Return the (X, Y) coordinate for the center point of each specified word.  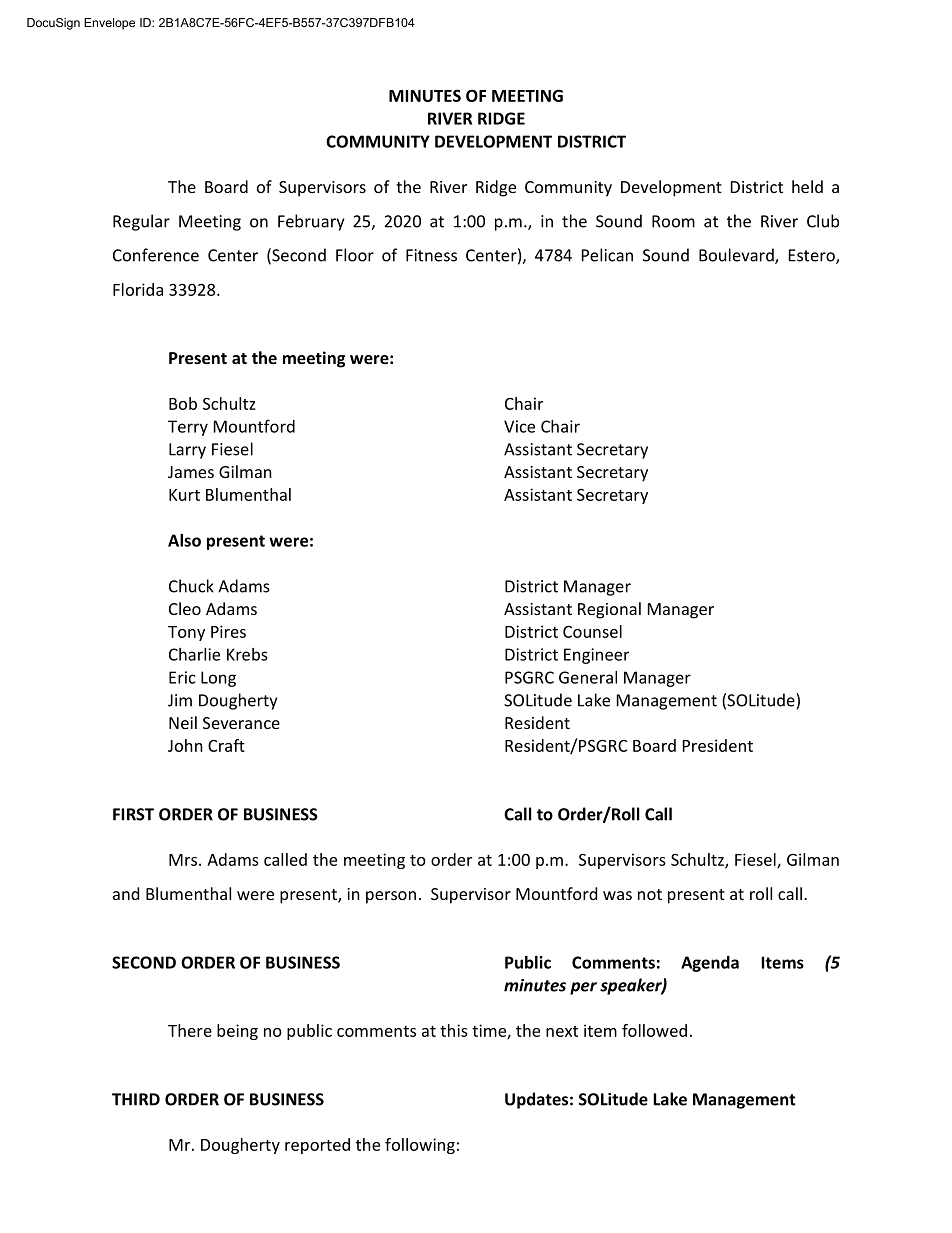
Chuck (191, 586)
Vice (519, 426)
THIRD (136, 1099)
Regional (609, 610)
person (391, 897)
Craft (226, 745)
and (126, 893)
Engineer (596, 656)
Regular (141, 222)
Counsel (592, 631)
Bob (183, 403)
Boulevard (737, 256)
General (588, 677)
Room (673, 221)
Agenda (710, 964)
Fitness (431, 255)
